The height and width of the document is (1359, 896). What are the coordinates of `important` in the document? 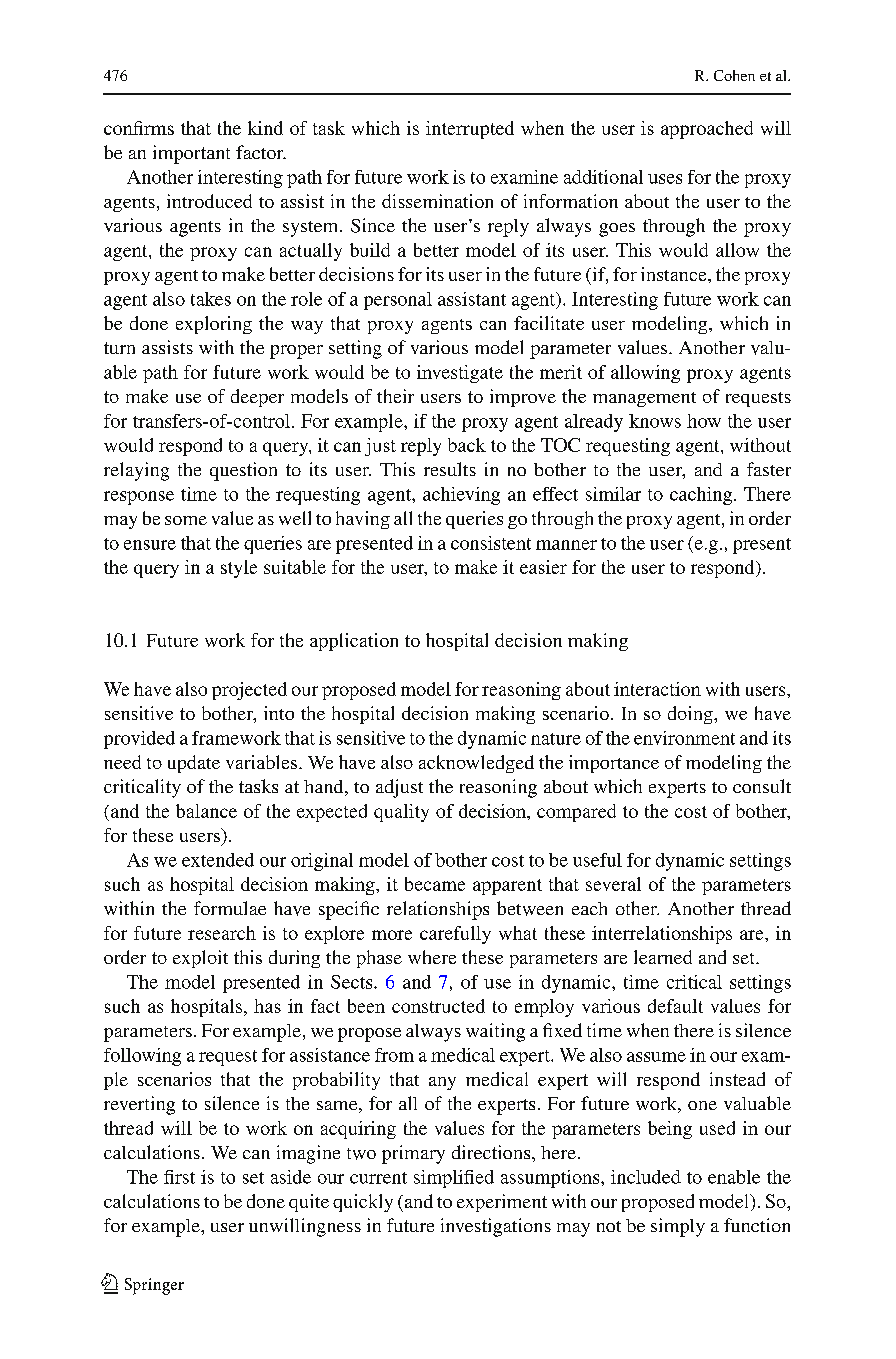 It's located at (191, 154).
